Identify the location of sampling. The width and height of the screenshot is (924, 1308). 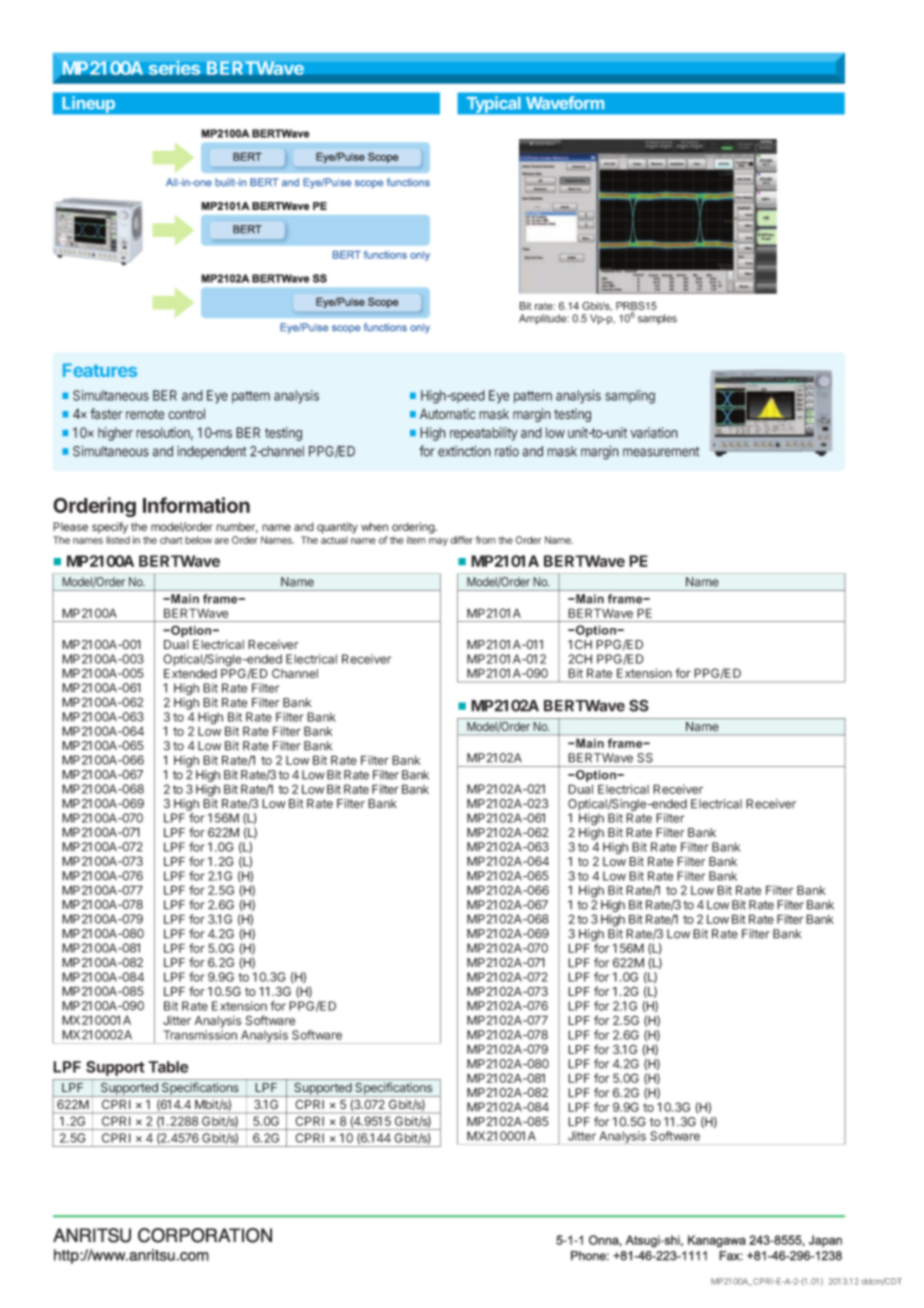
(630, 397).
